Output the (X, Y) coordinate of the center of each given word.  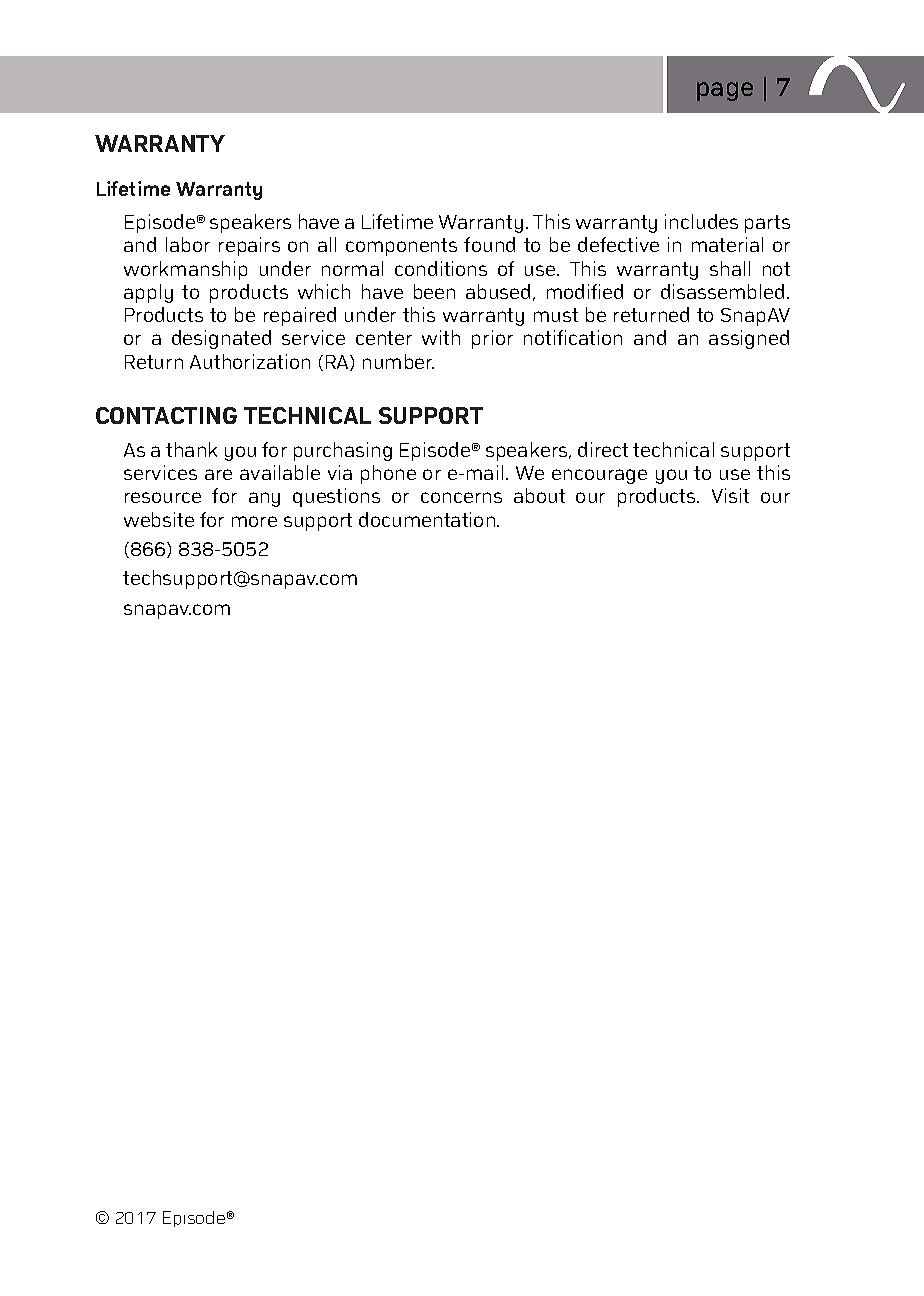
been (434, 291)
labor (188, 244)
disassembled (722, 291)
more (254, 521)
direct (603, 449)
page (725, 91)
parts (767, 224)
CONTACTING (166, 415)
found (489, 244)
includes (701, 221)
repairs (249, 246)
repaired (300, 316)
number (398, 361)
